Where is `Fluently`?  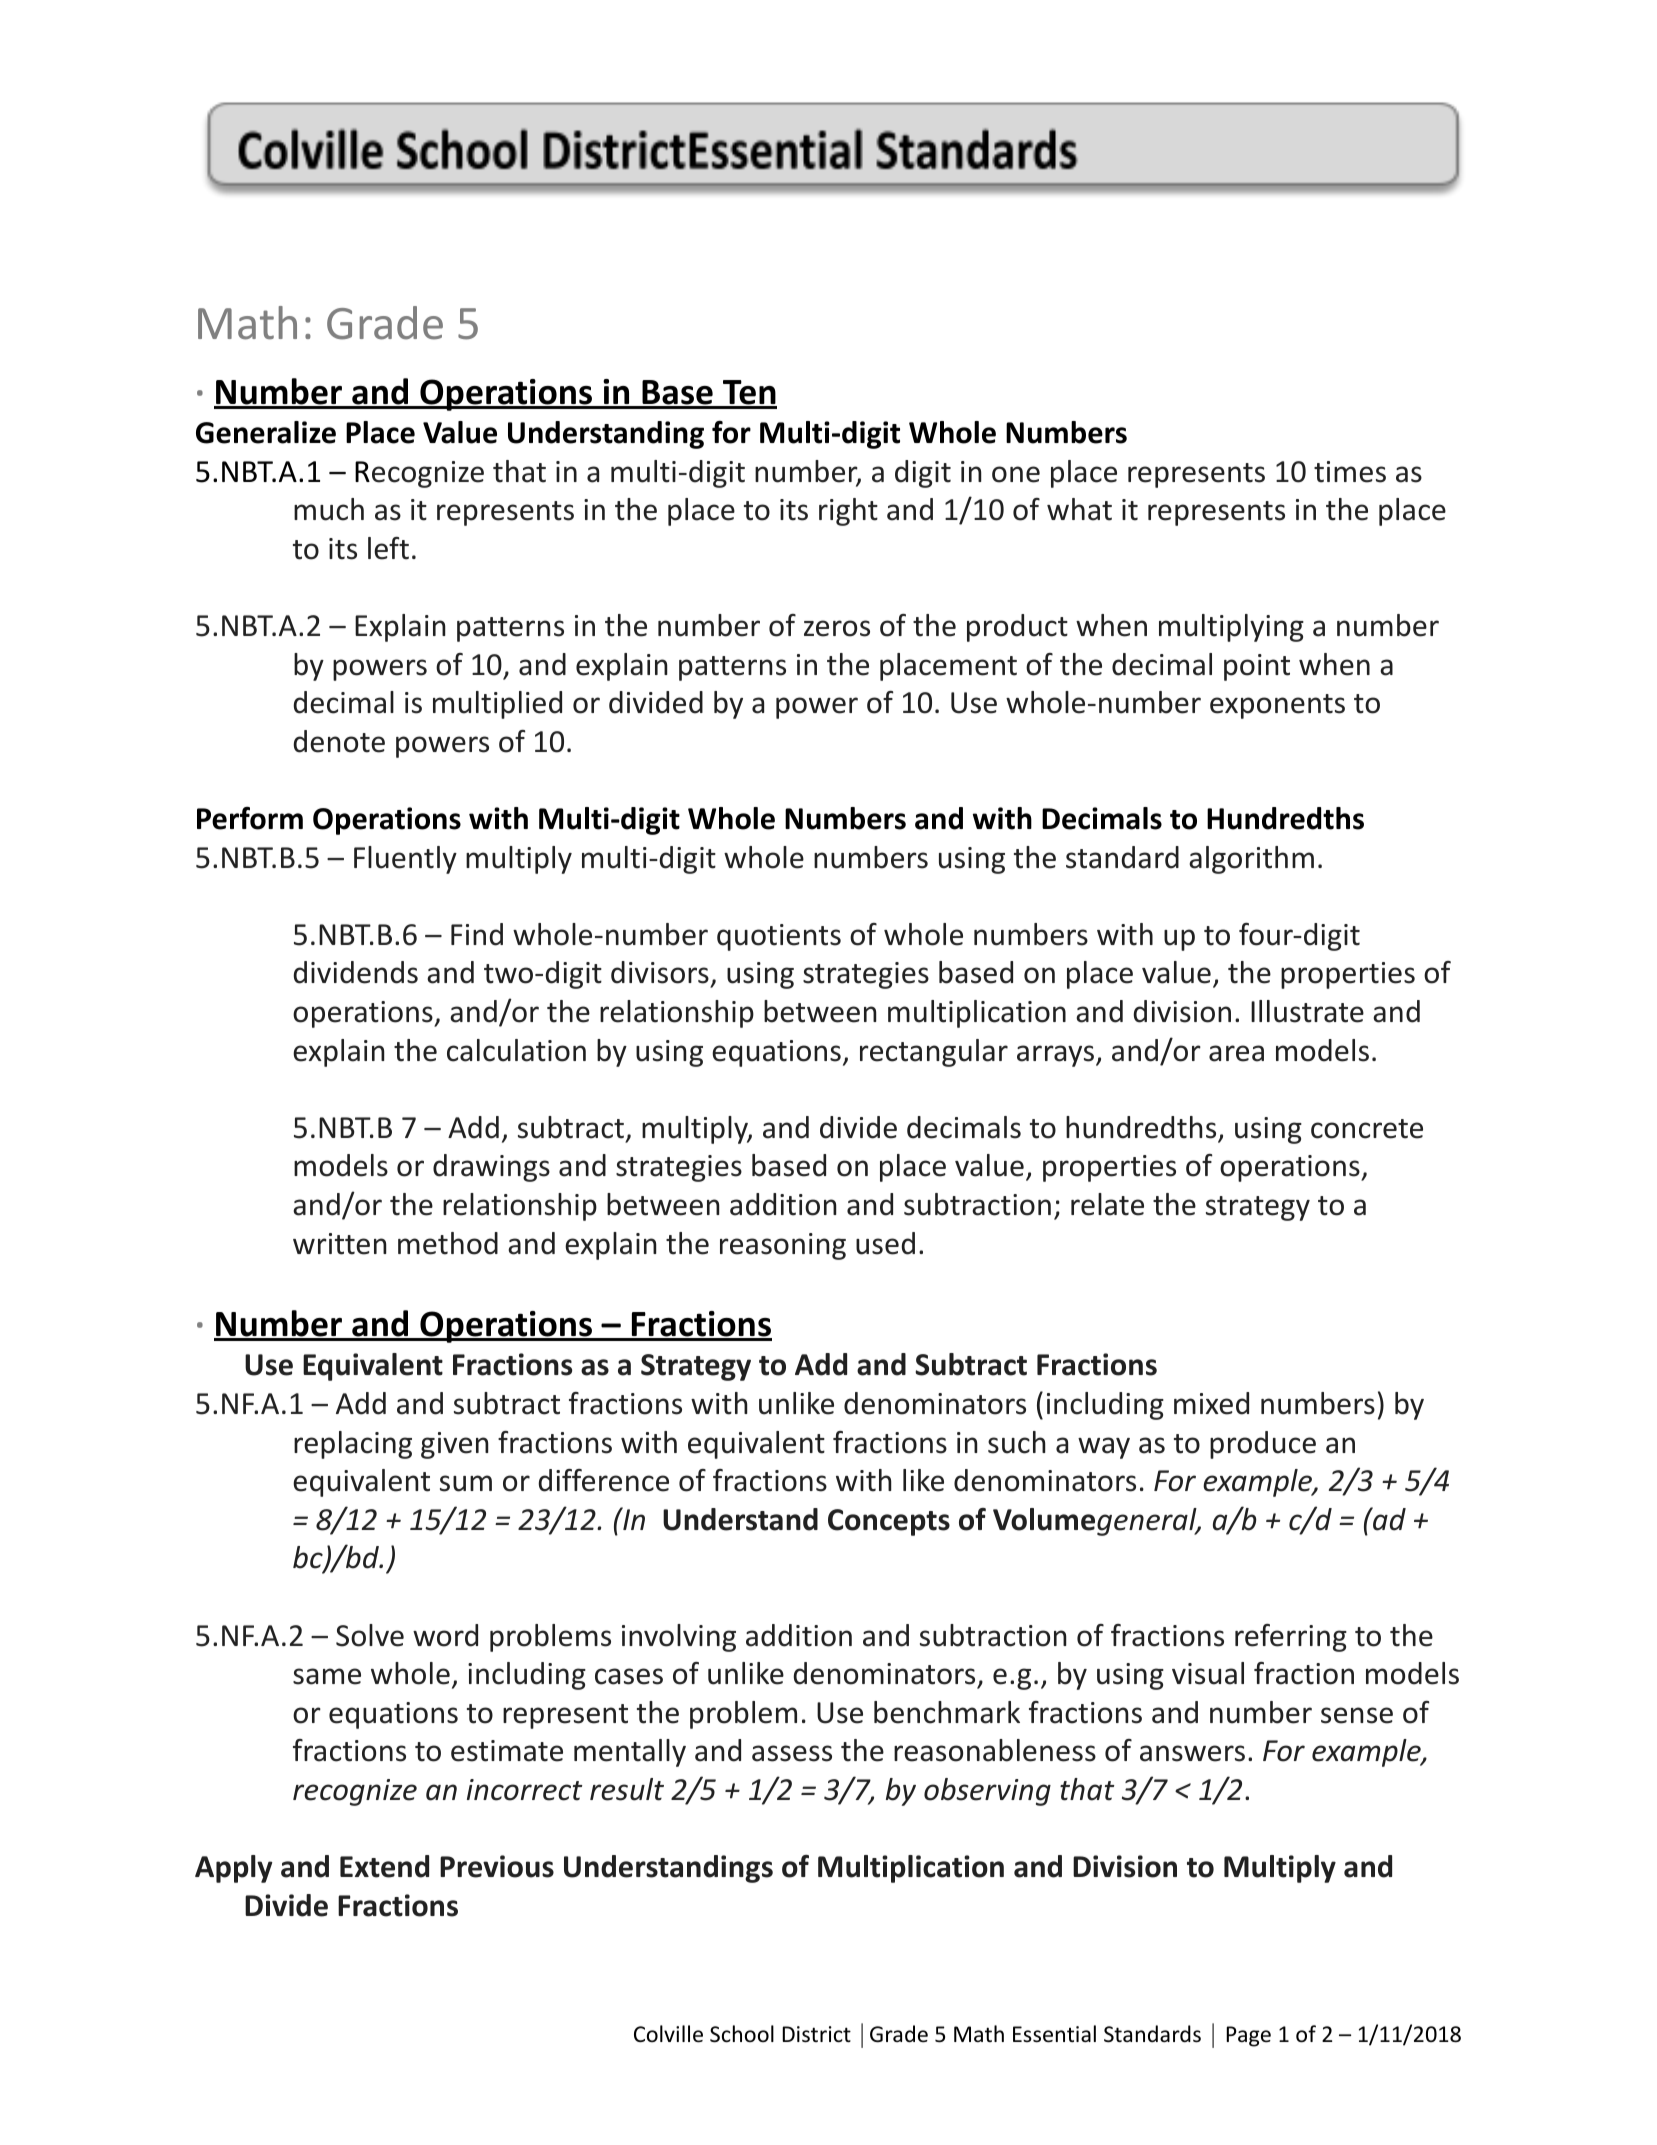 Fluently is located at coordinates (405, 860).
